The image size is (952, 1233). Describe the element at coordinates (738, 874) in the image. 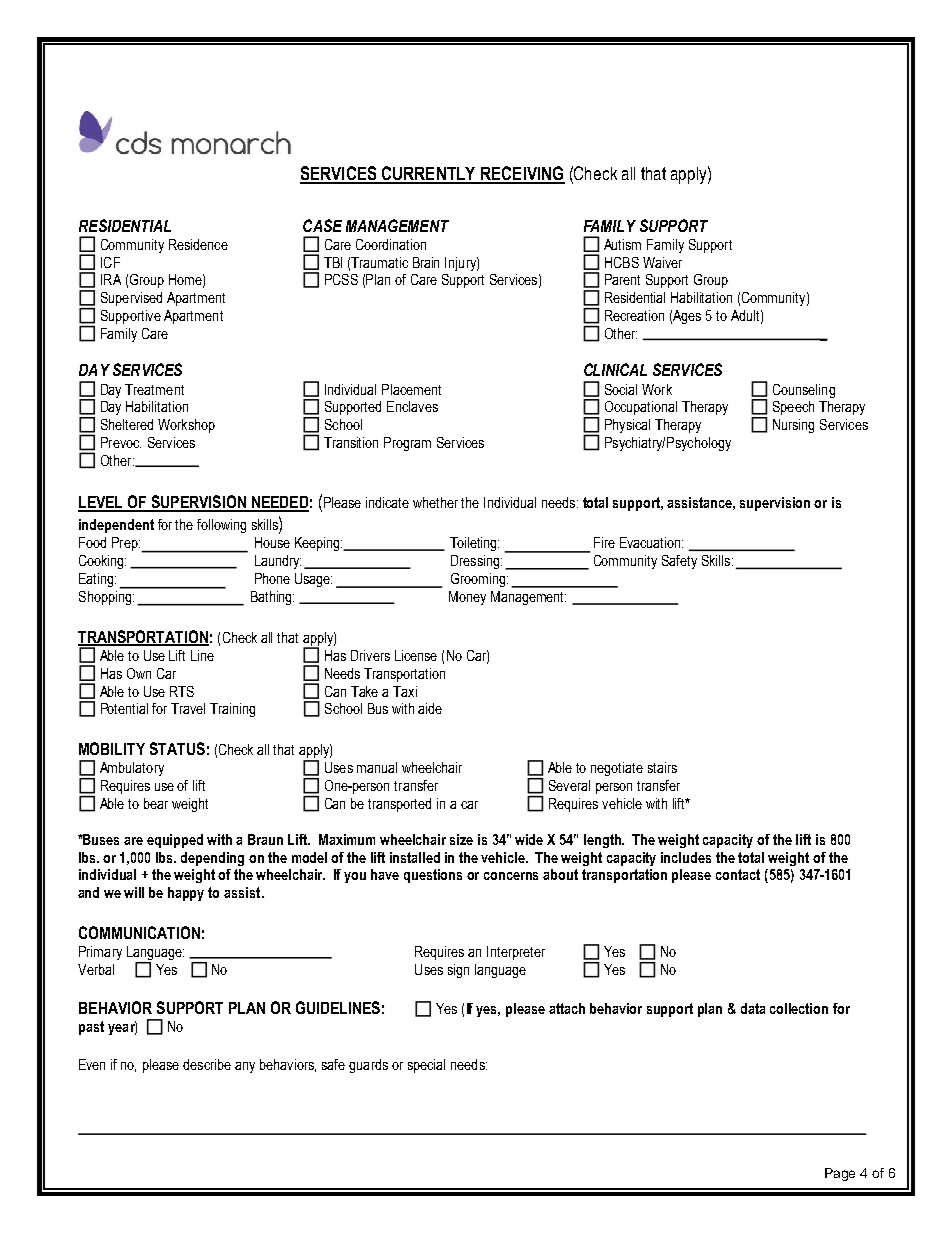

I see `contact` at that location.
